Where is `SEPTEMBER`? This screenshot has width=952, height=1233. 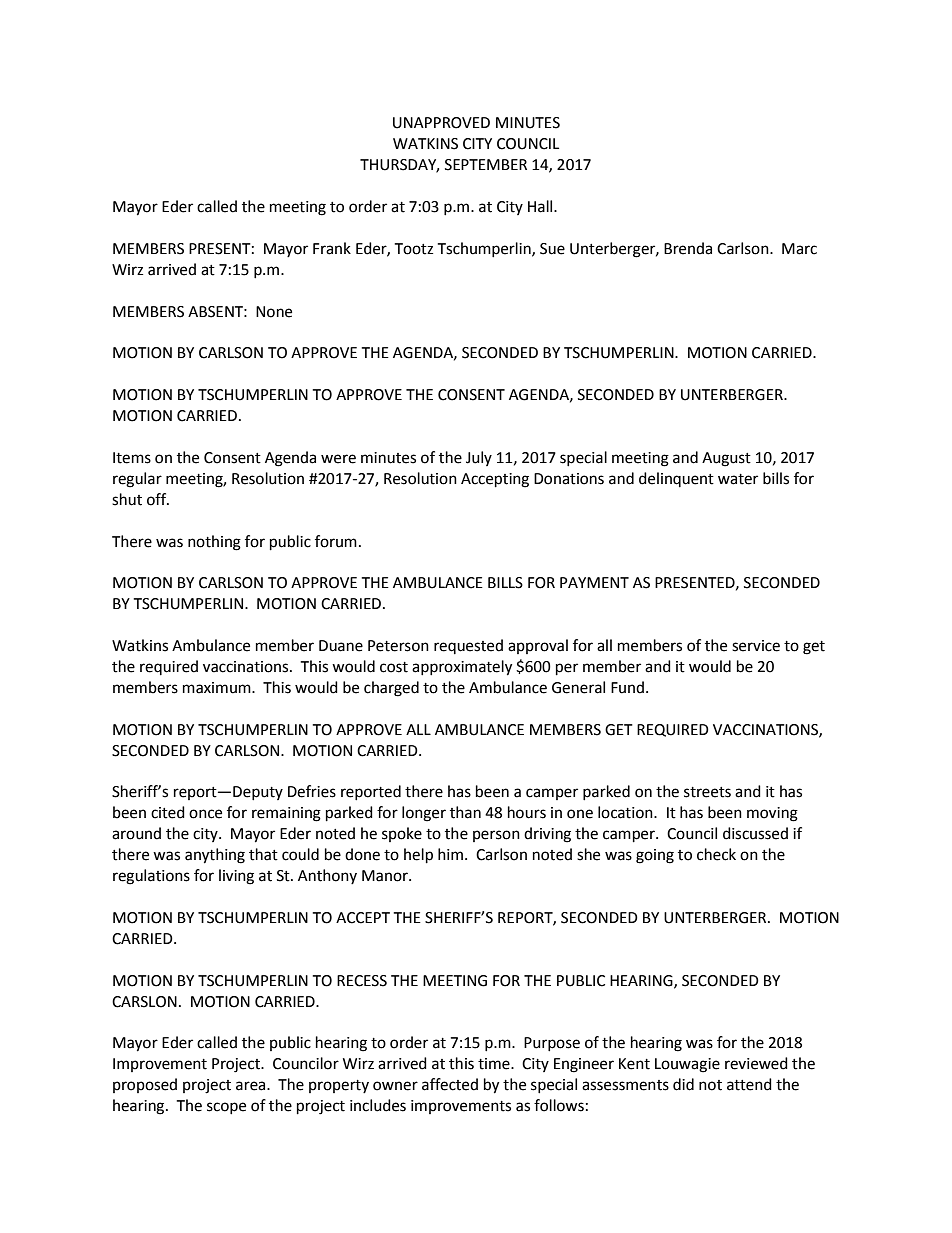
SEPTEMBER is located at coordinates (486, 165).
